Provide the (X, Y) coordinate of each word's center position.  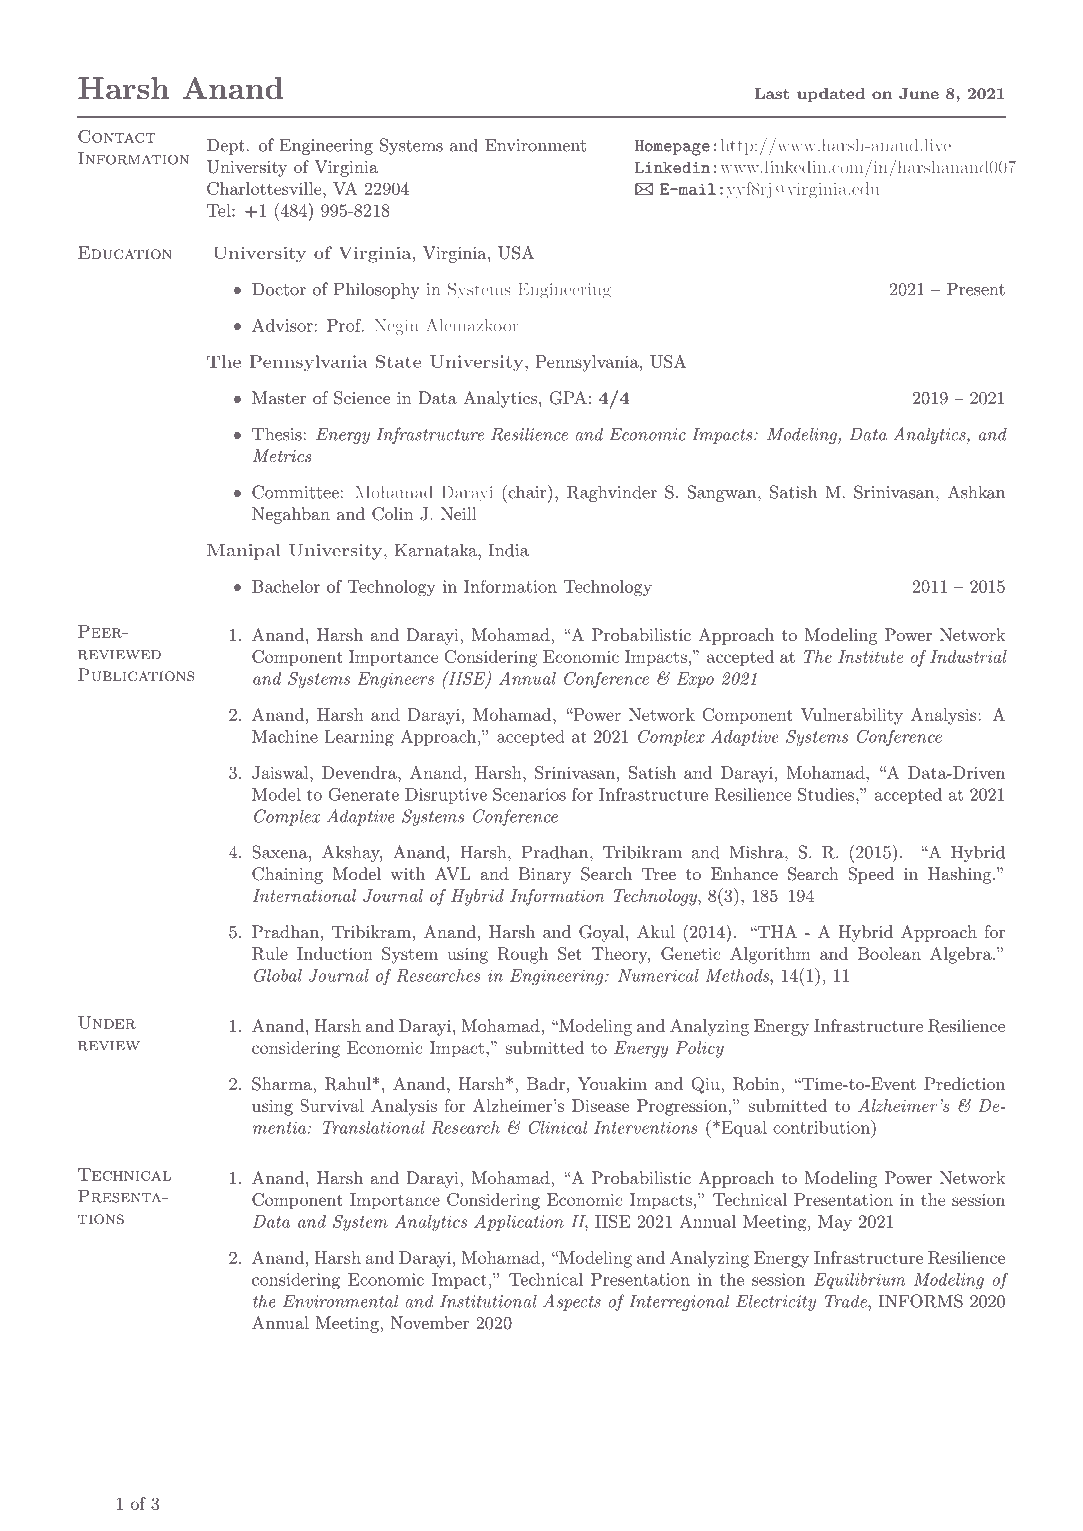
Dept (226, 147)
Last (771, 93)
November (429, 1322)
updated (831, 94)
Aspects (572, 1302)
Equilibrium (859, 1281)
